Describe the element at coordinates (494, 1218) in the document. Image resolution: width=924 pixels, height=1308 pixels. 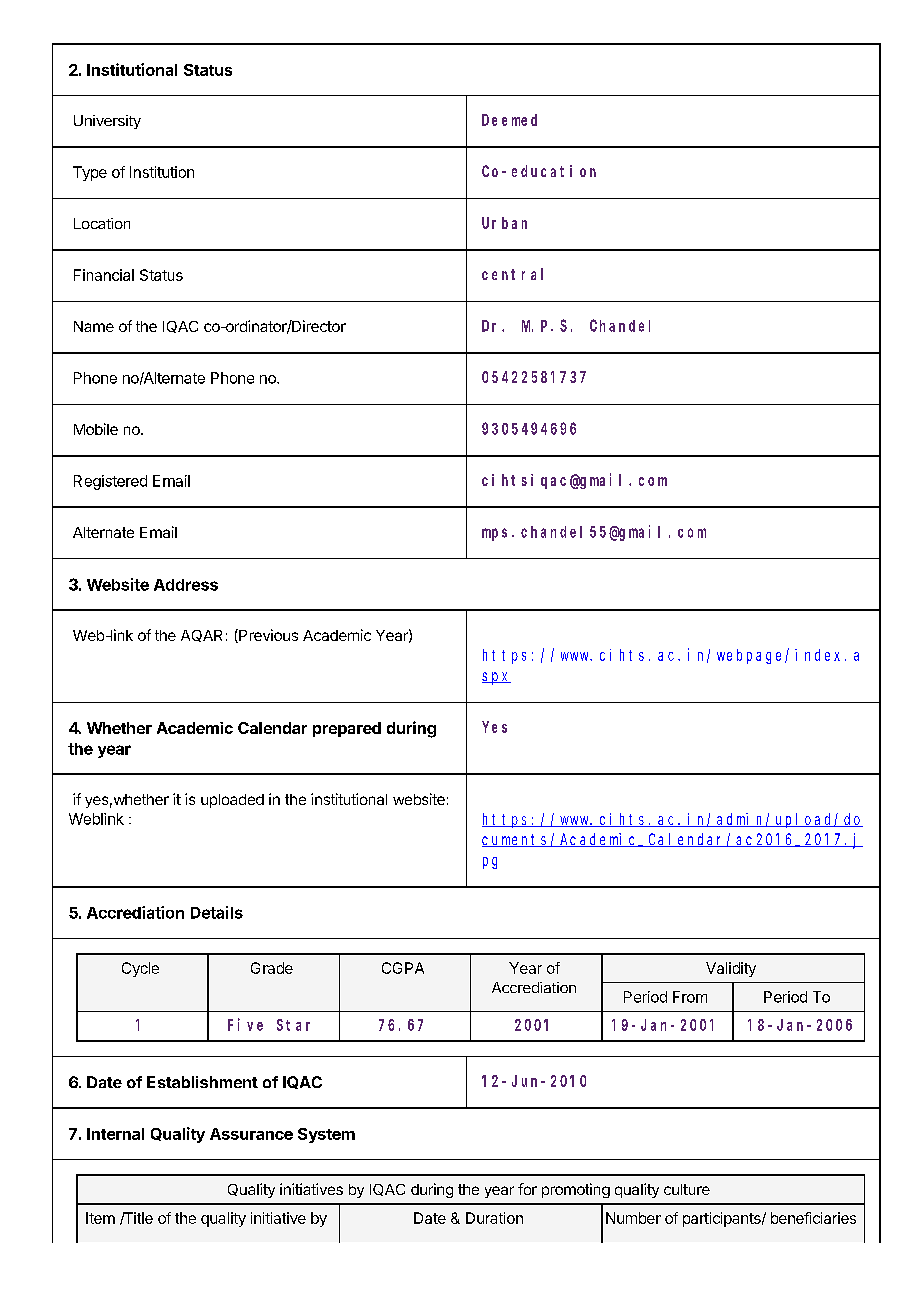
I see `Duration` at that location.
